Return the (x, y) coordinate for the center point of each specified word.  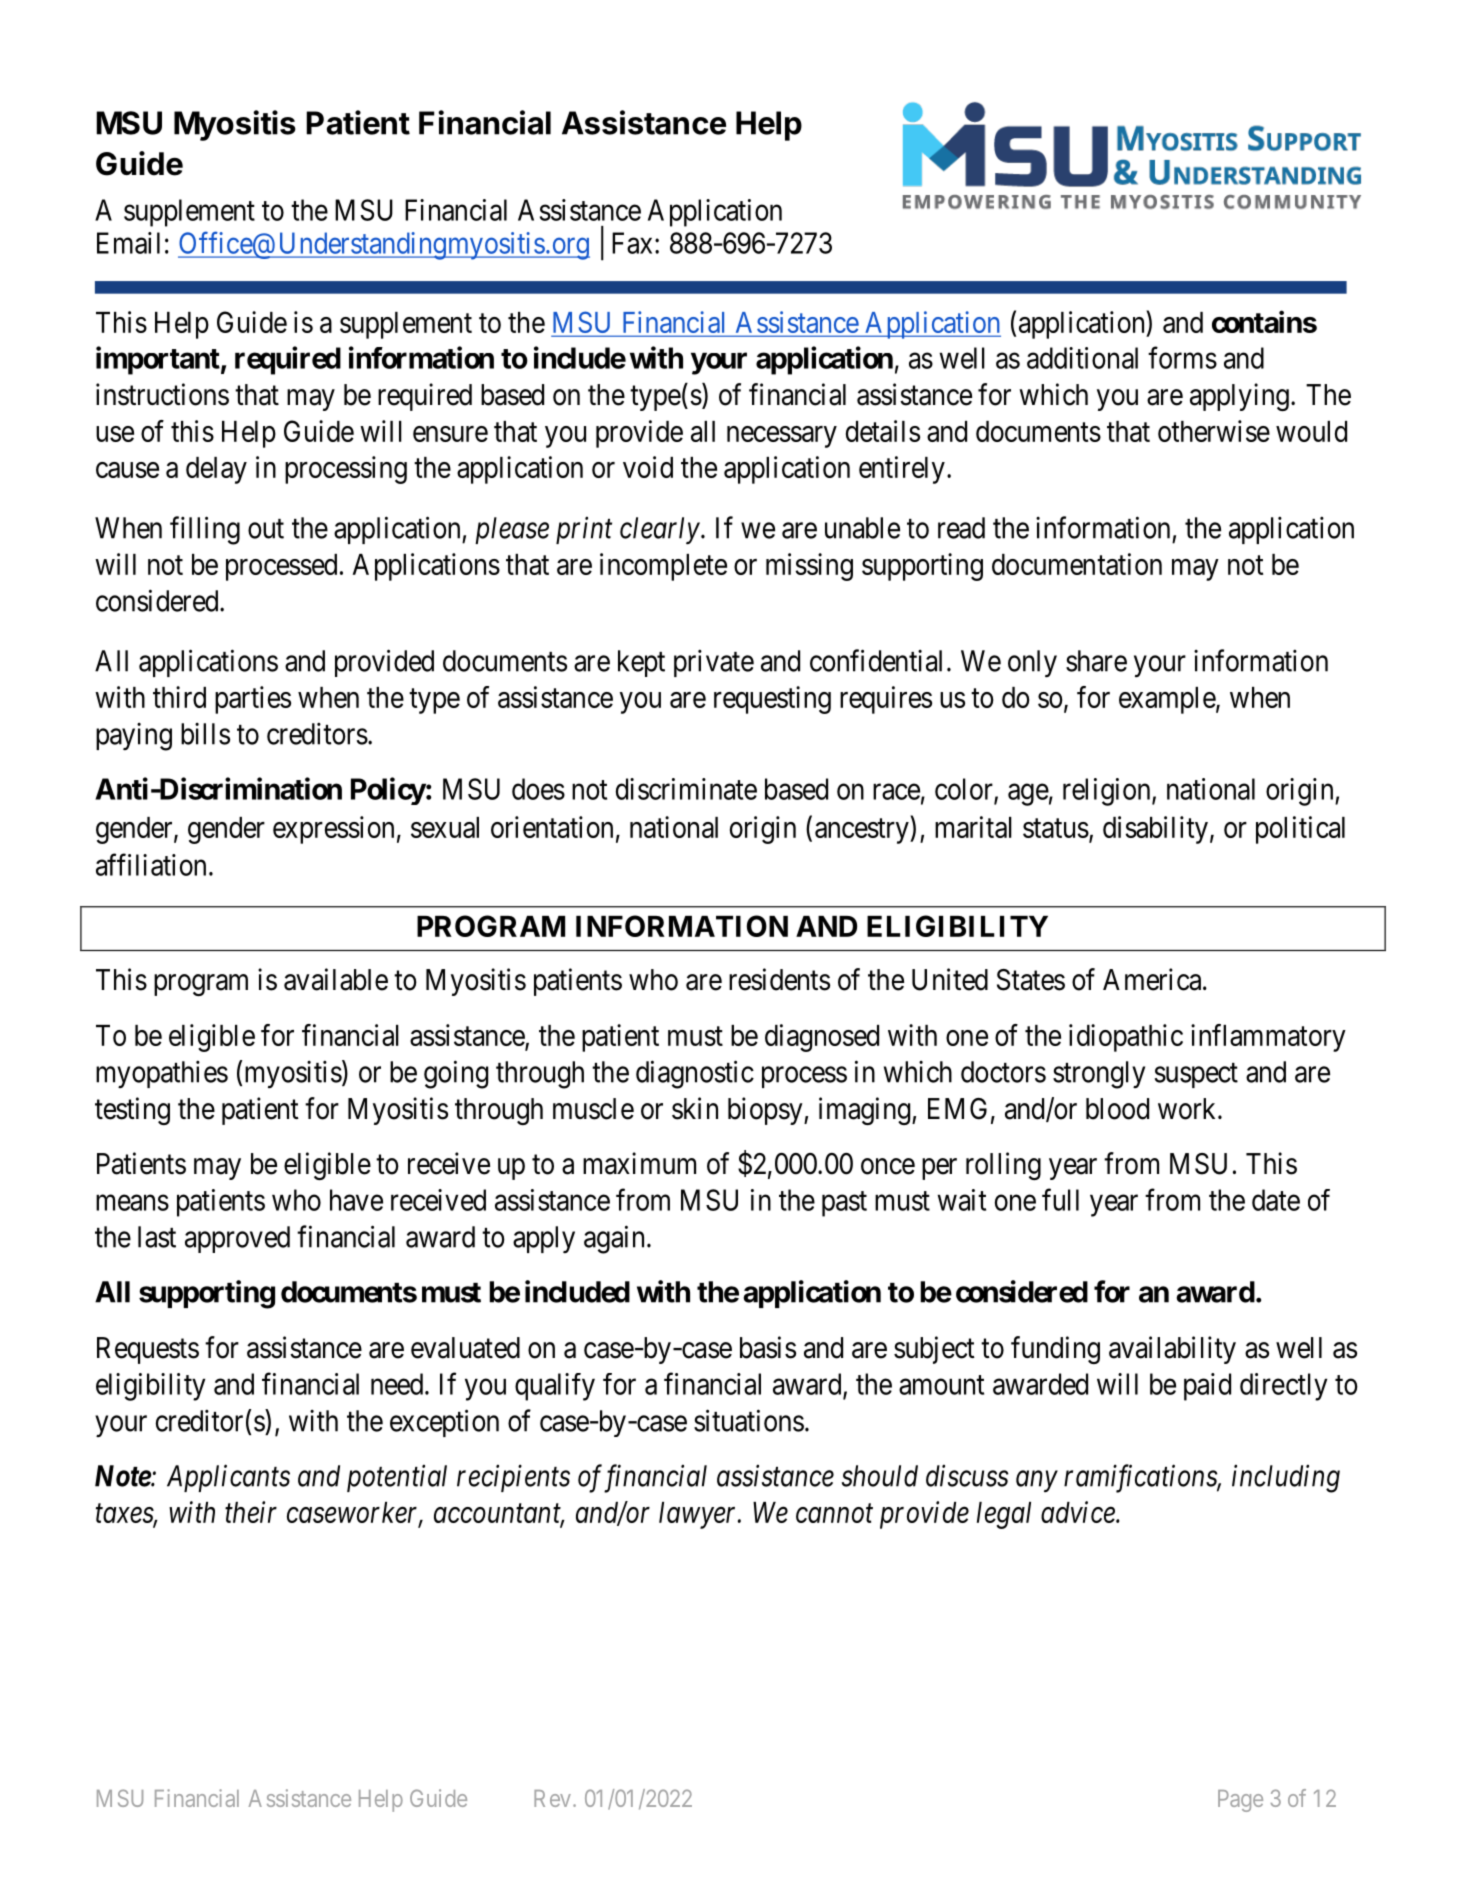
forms (1182, 357)
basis (768, 1347)
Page (1240, 1801)
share (1096, 661)
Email (128, 243)
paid (1207, 1387)
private (714, 663)
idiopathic (1126, 1038)
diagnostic (695, 1074)
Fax (632, 243)
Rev (552, 1798)
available (336, 979)
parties (253, 700)
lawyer (699, 1515)
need (398, 1384)
